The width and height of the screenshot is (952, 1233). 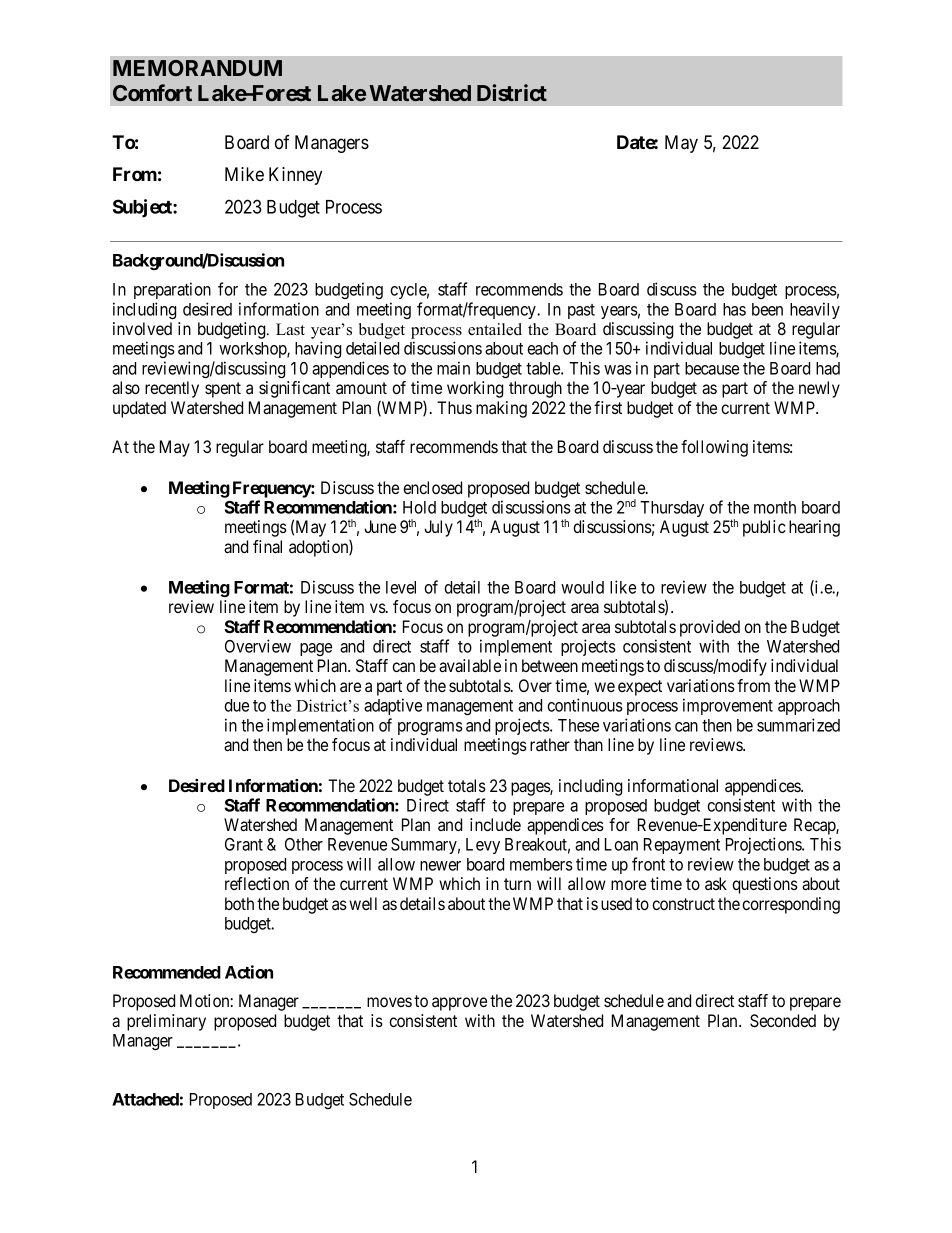 I want to click on Action, so click(x=249, y=972).
